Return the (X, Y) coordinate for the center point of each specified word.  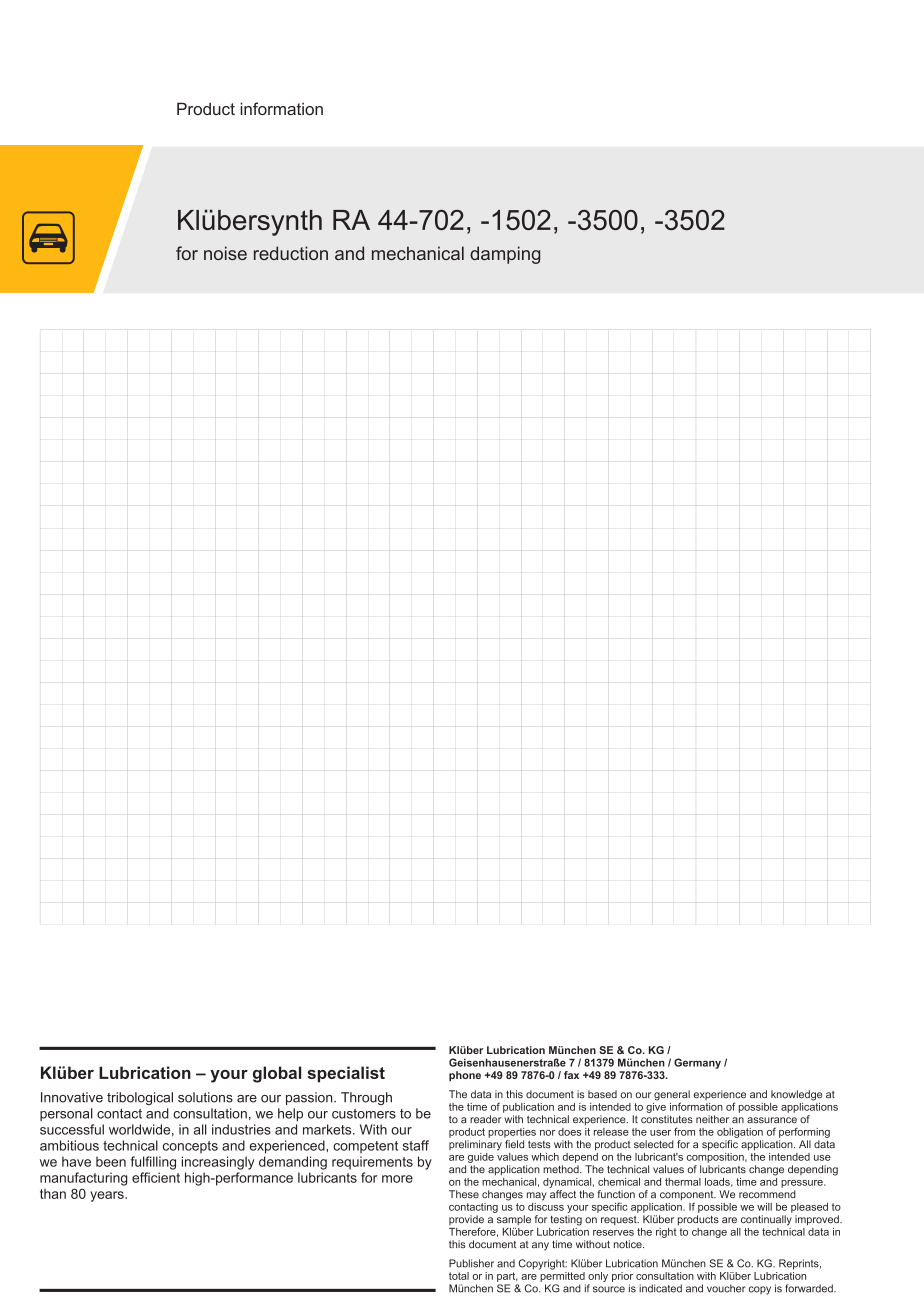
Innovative (72, 1097)
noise (225, 253)
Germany (697, 1063)
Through (366, 1098)
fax (571, 1075)
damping (505, 255)
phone (465, 1076)
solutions (205, 1097)
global (277, 1074)
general (672, 1096)
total (459, 1276)
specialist (346, 1074)
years (108, 1196)
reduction (291, 253)
